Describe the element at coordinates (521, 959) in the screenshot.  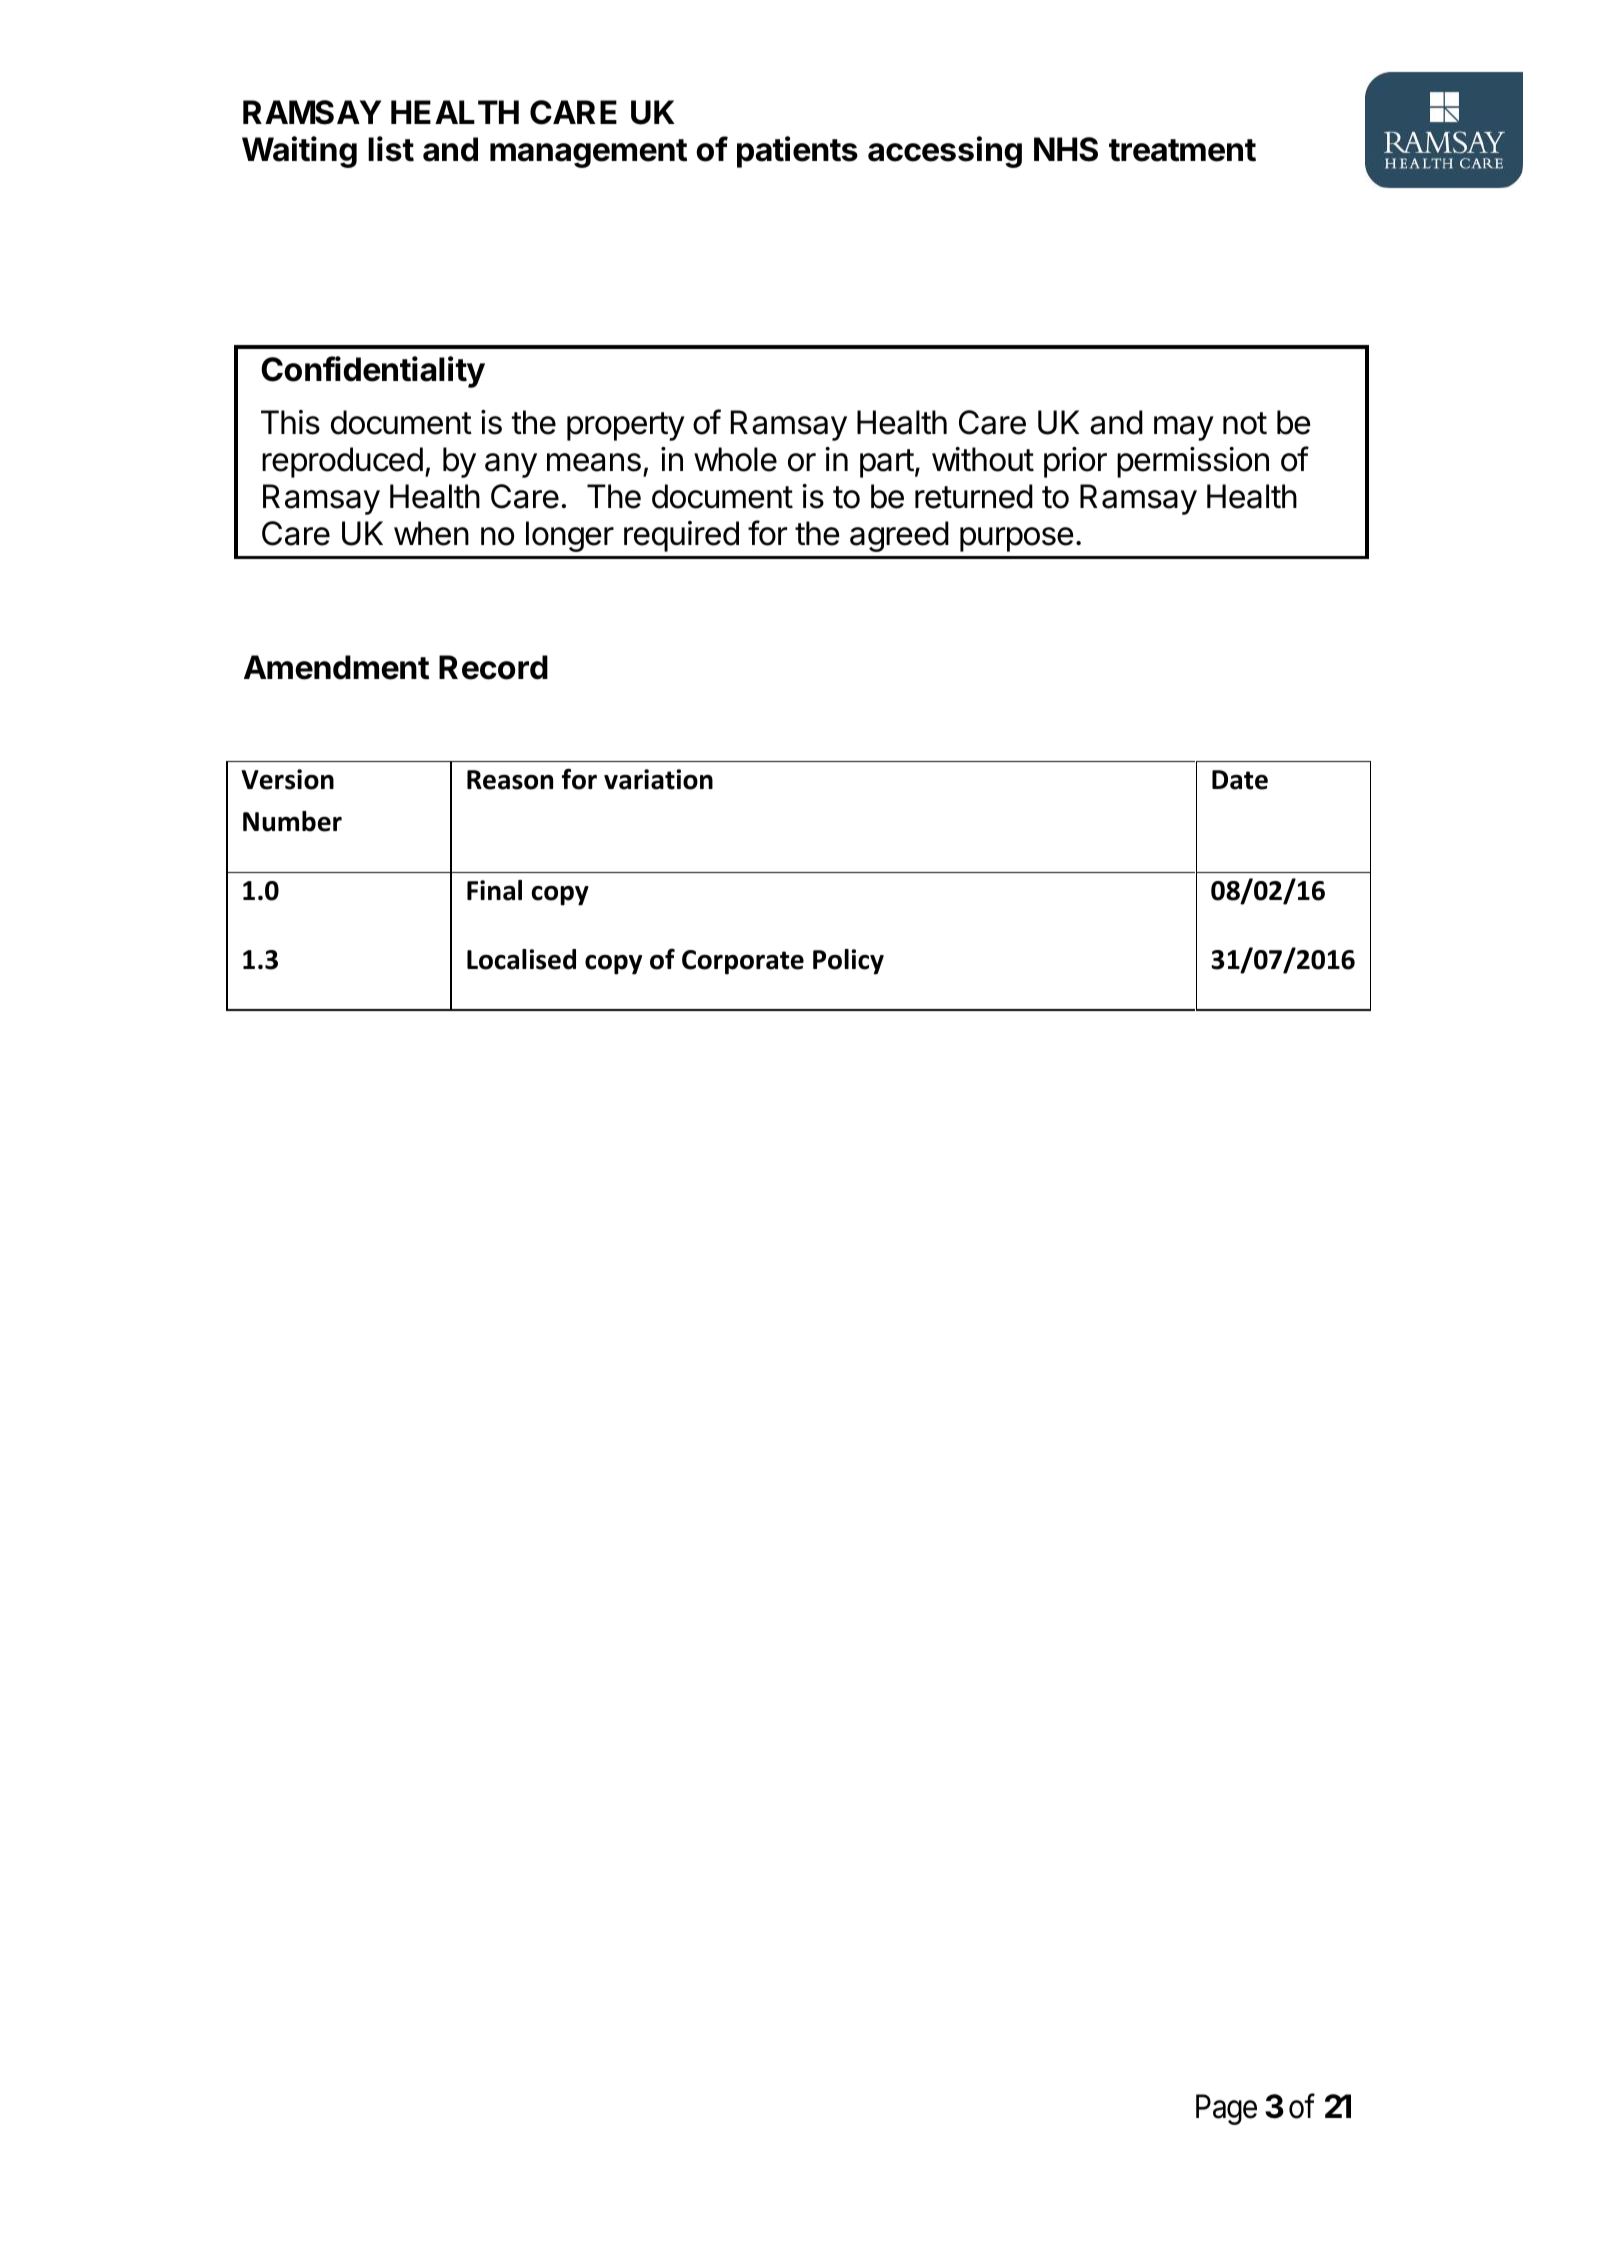
I see `Localised` at that location.
